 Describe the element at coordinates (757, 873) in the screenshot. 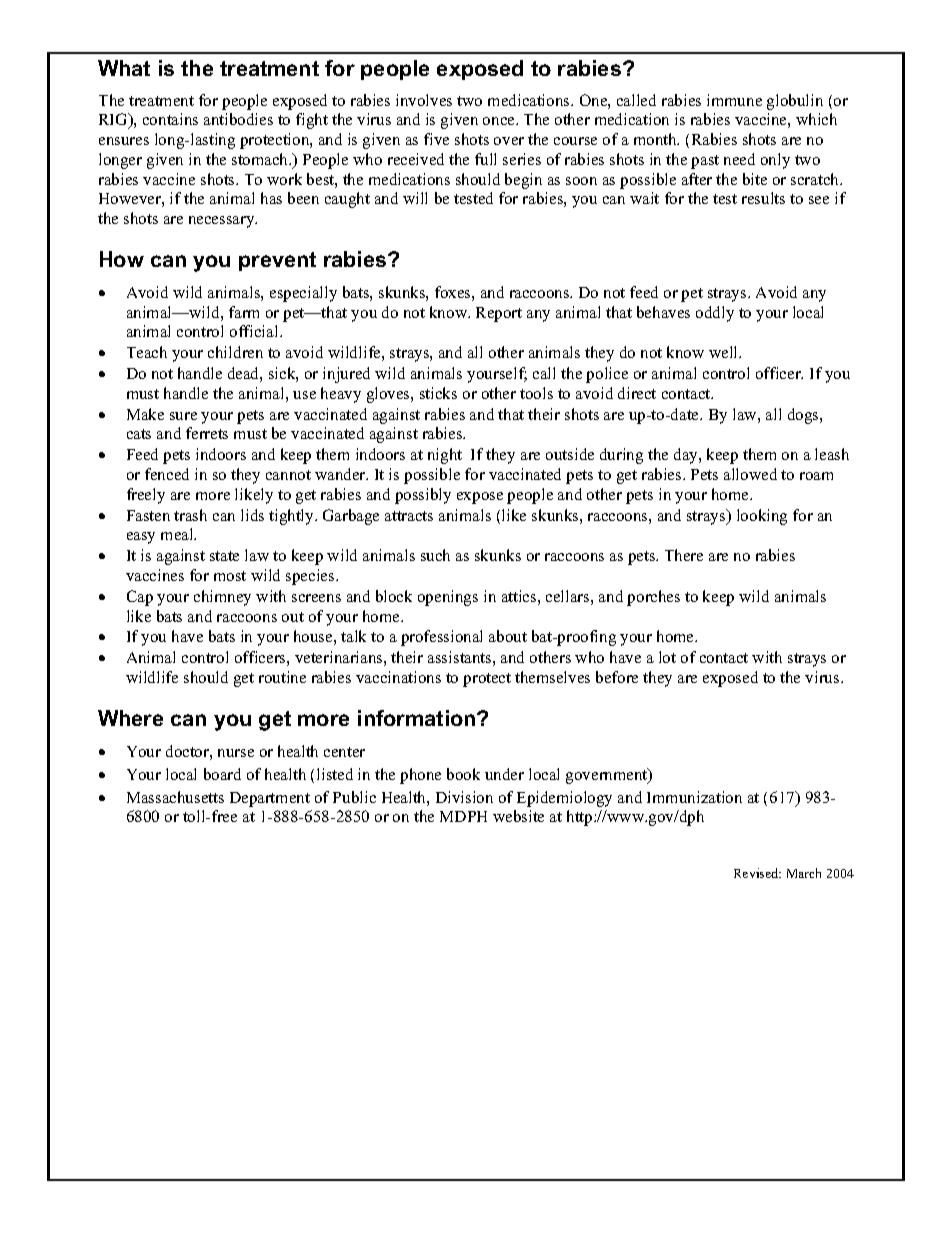

I see `Revised` at that location.
